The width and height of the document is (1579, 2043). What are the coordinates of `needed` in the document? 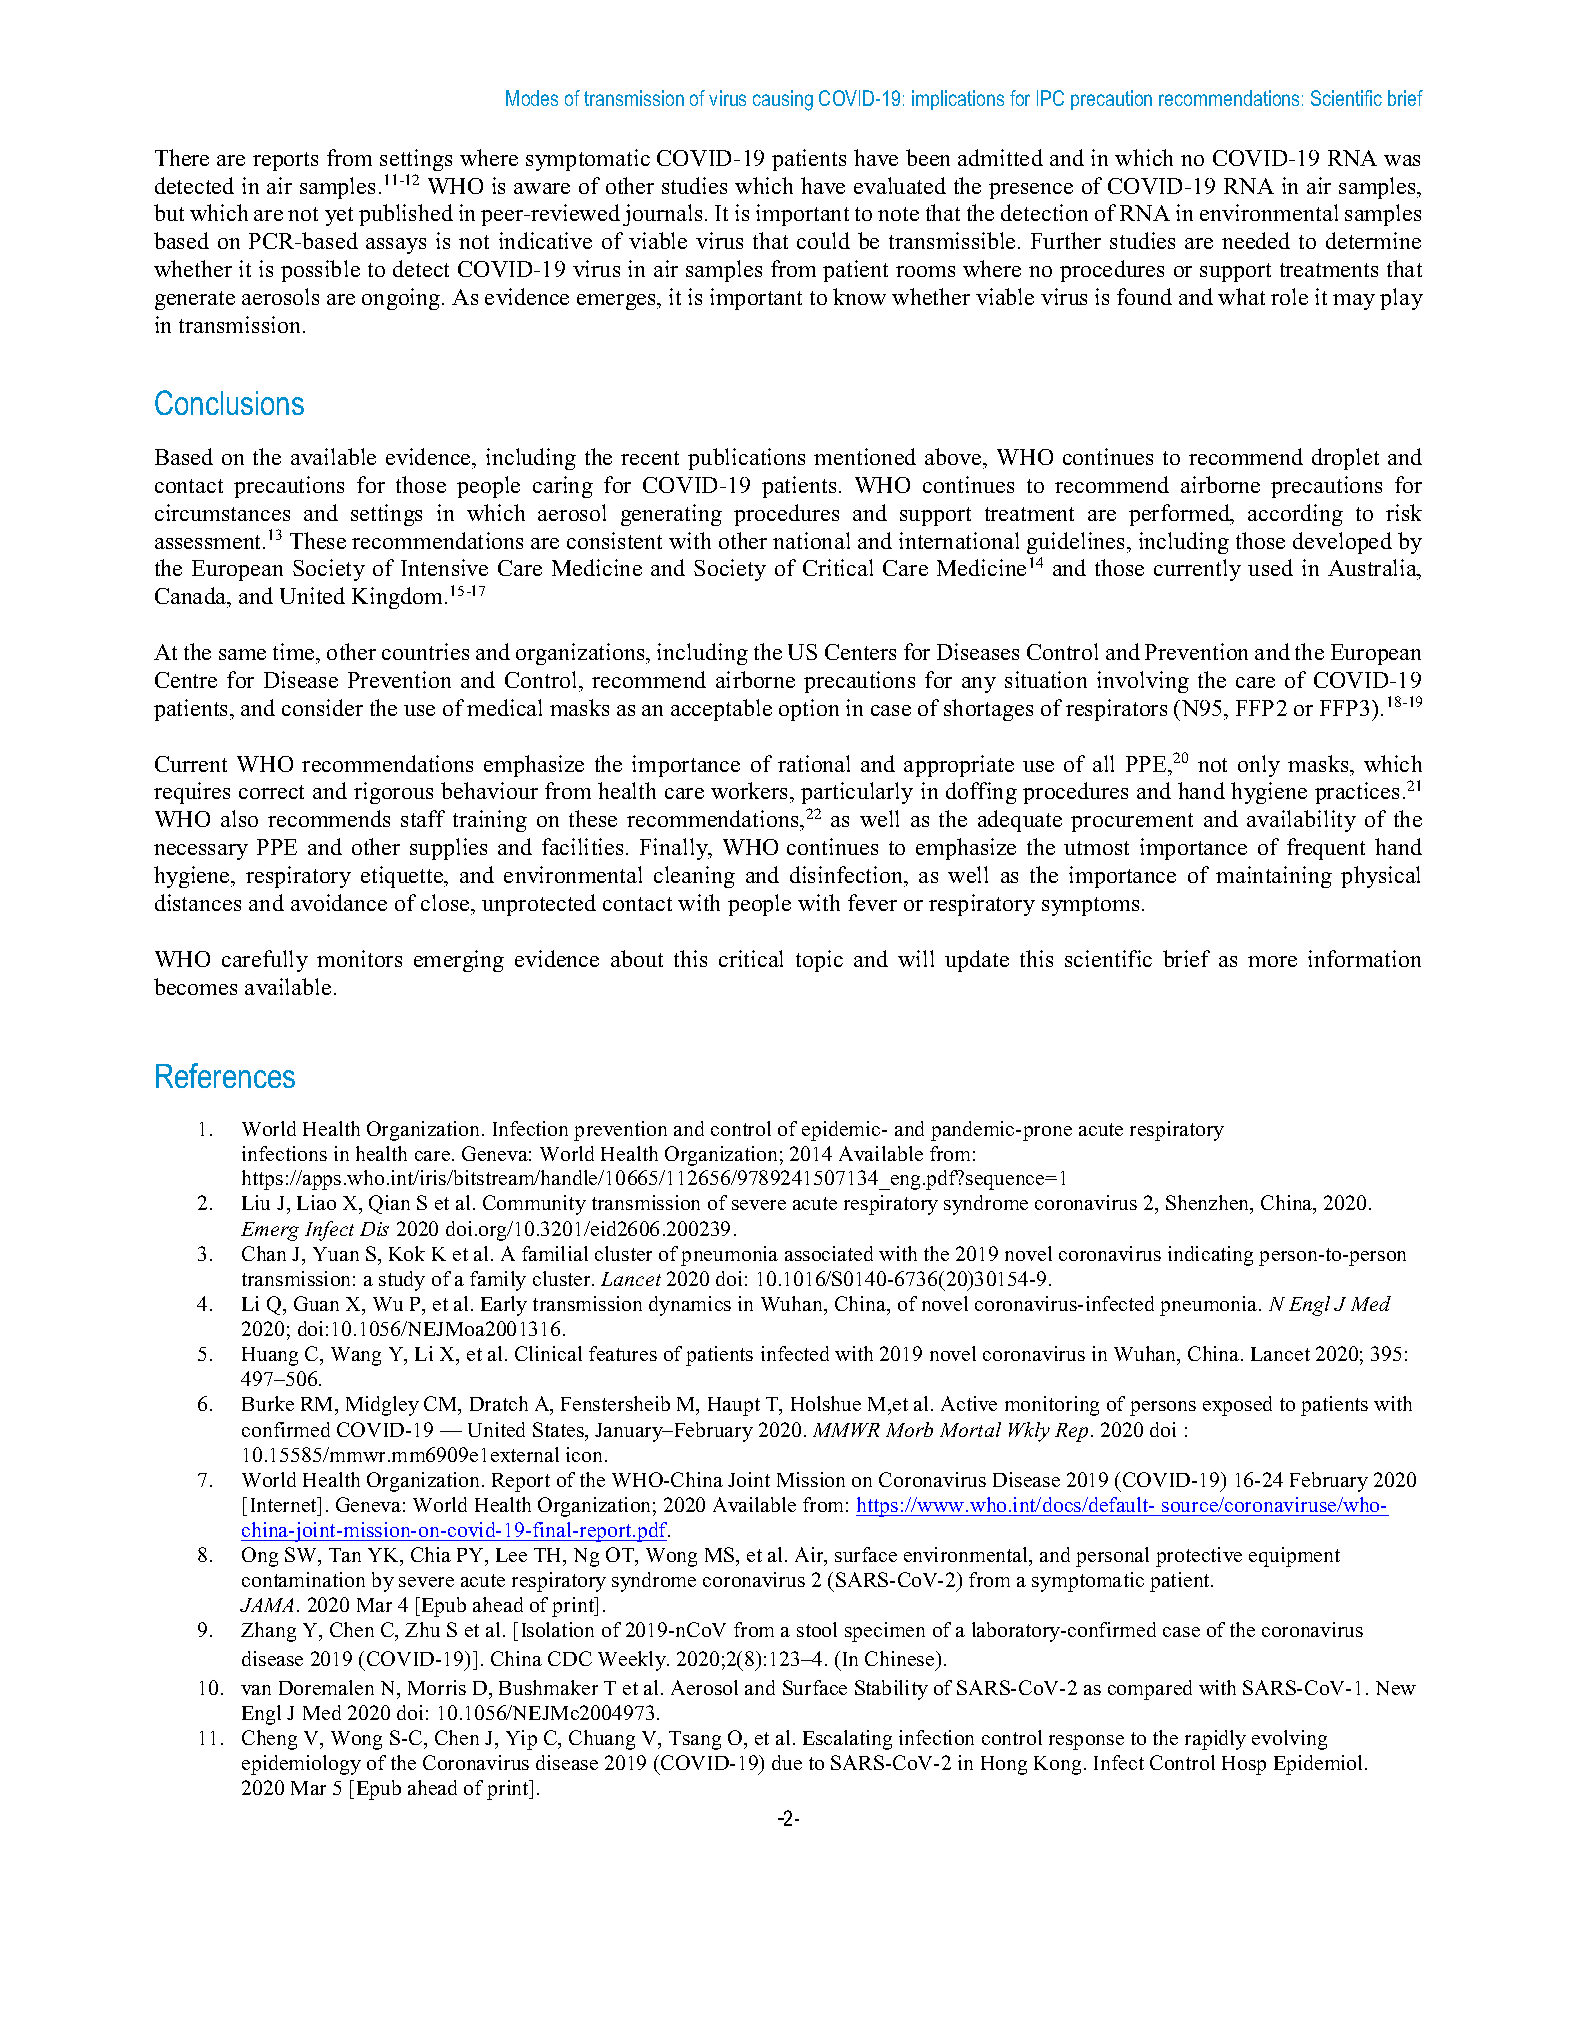 It's located at (1256, 240).
